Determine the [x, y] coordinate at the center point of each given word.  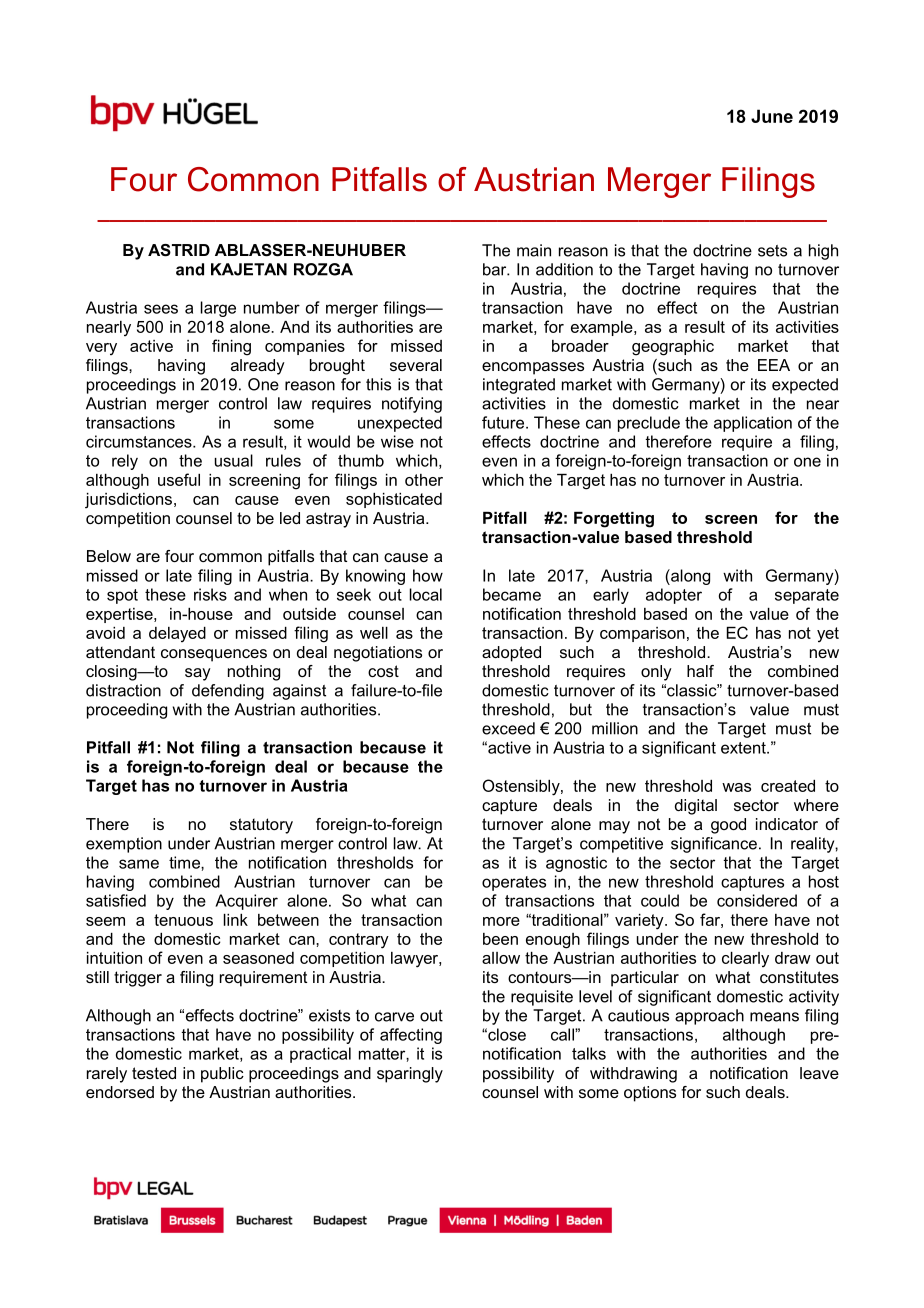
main [534, 250]
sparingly [410, 1075]
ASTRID [179, 250]
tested [154, 1073]
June [772, 116]
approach [709, 1017]
